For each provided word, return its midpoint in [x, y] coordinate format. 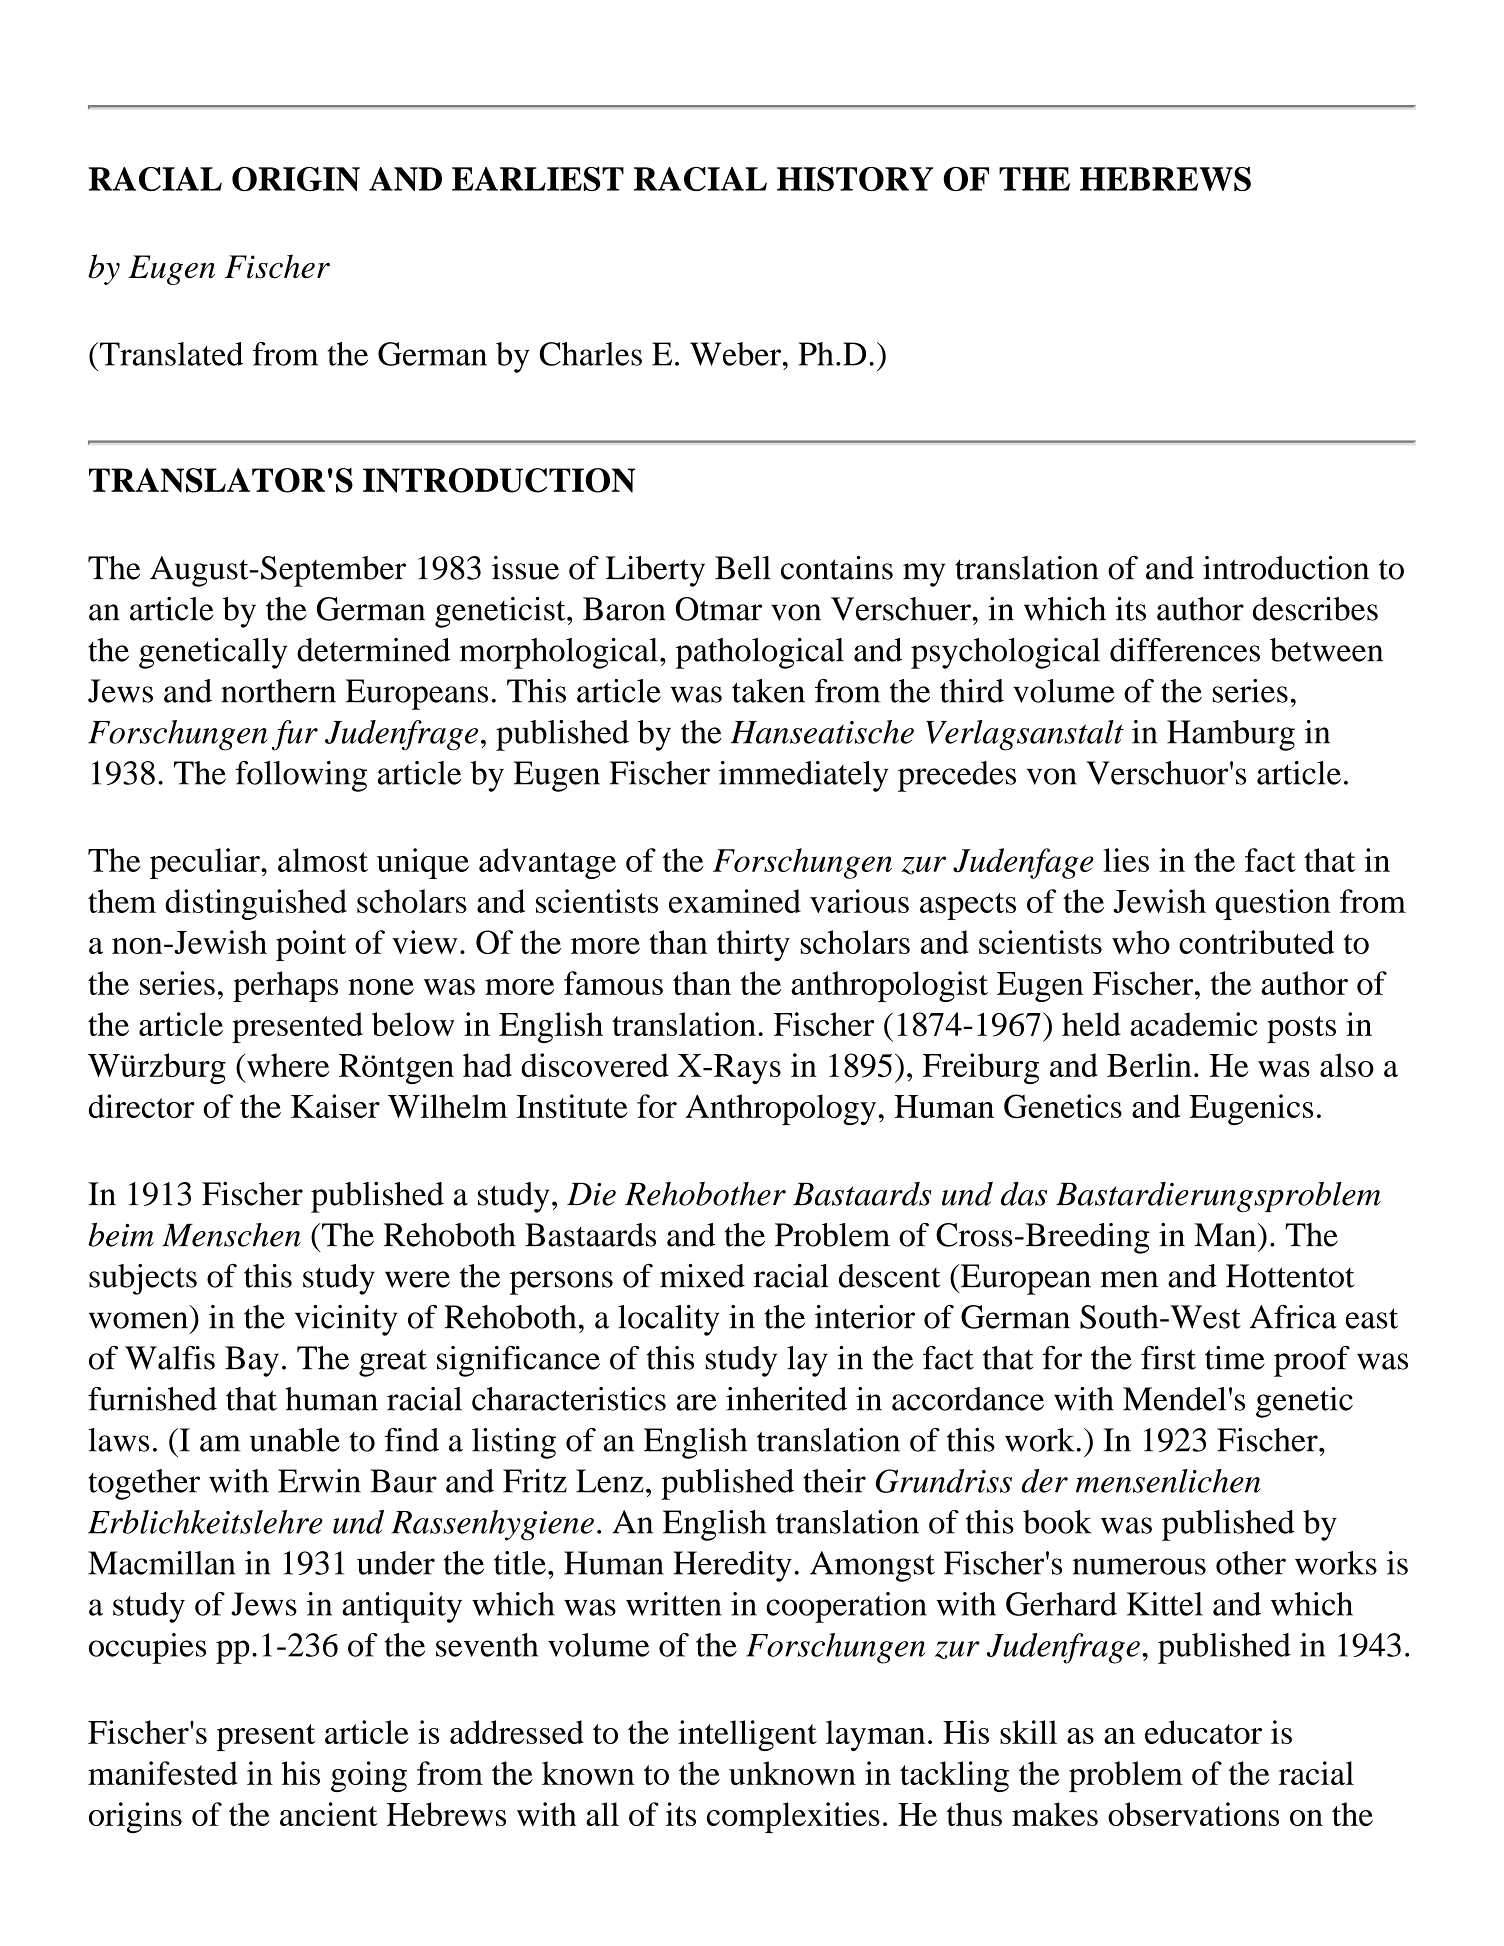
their [834, 1481]
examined [735, 901]
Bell [743, 568]
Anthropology [780, 1109]
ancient [329, 1814]
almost [323, 860]
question [1272, 904]
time [1235, 1358]
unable [295, 1440]
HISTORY [855, 179]
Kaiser [335, 1106]
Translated [170, 354]
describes [1315, 609]
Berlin [1149, 1065]
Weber [735, 354]
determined [373, 650]
